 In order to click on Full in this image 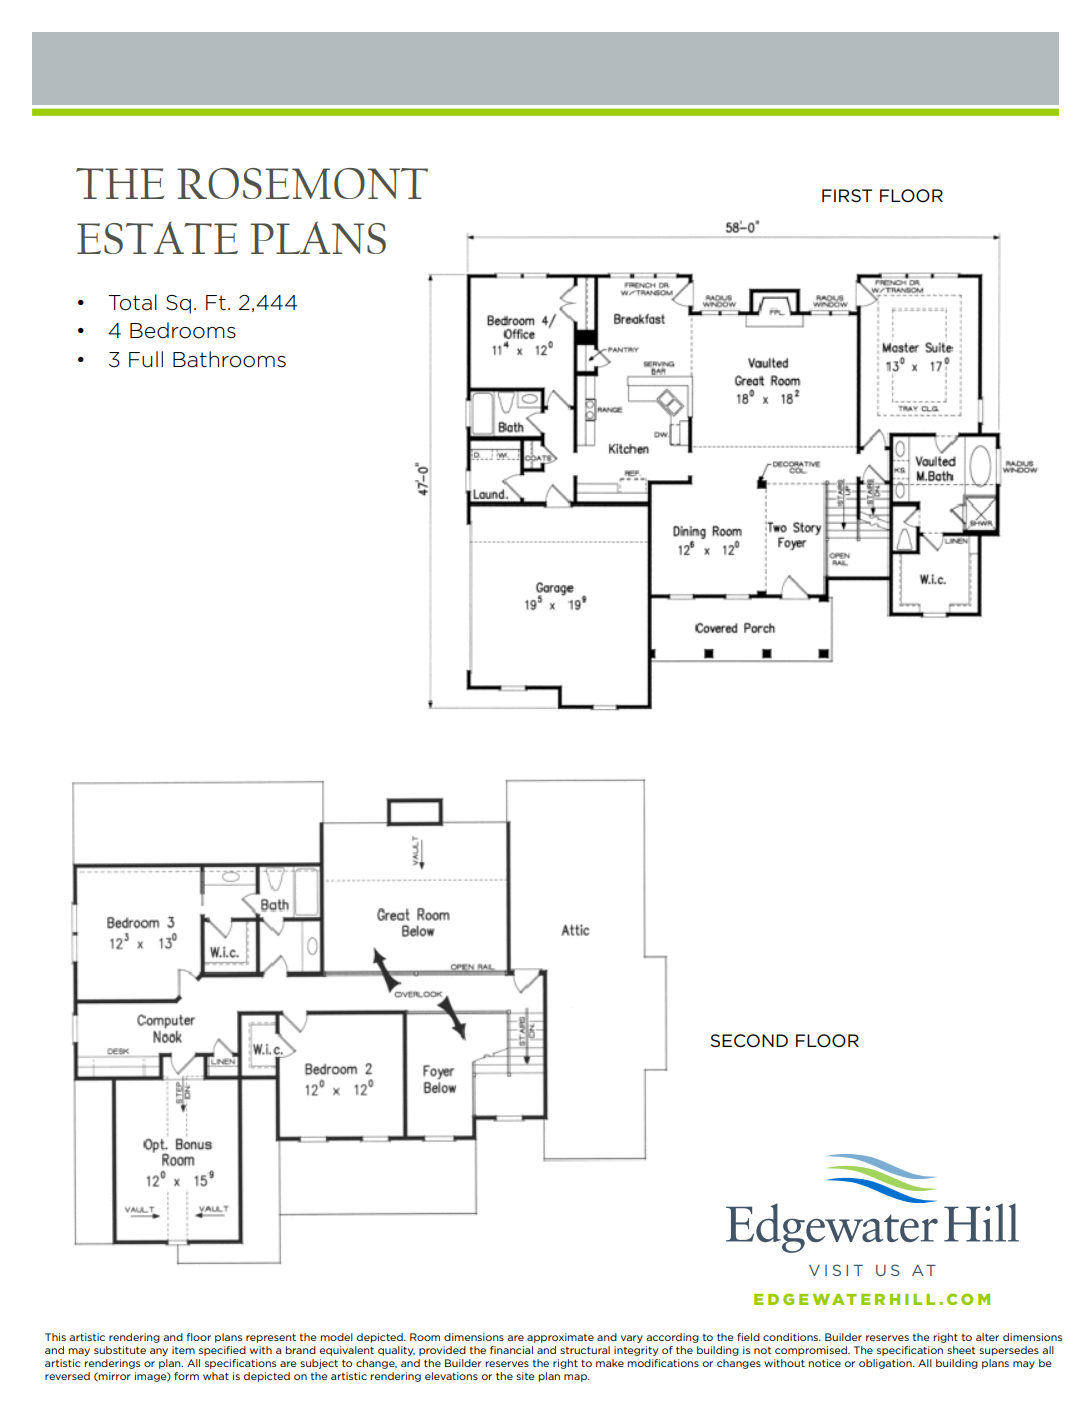, I will do `click(146, 359)`.
